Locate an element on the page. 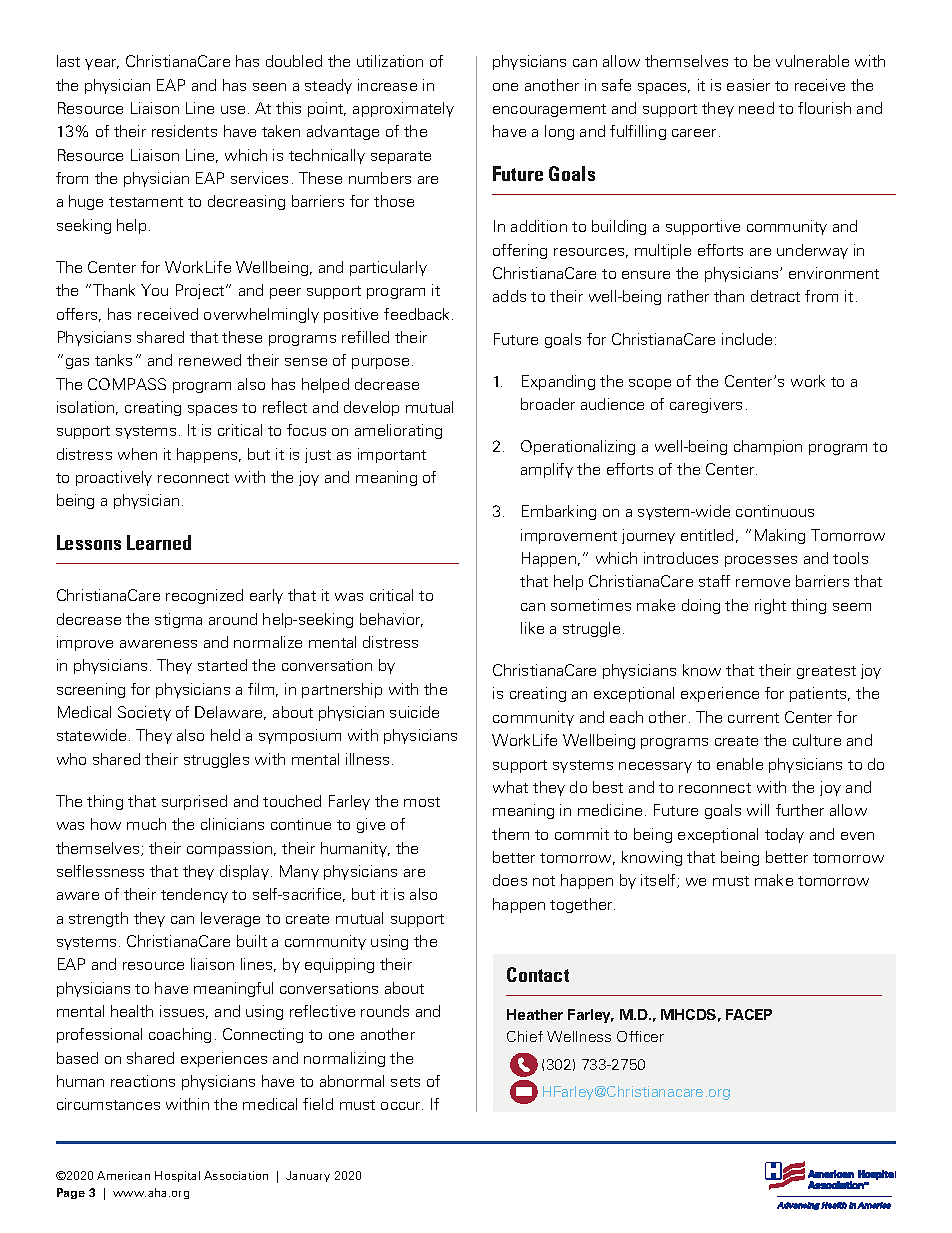 This page has width=952, height=1233. Hospital is located at coordinates (177, 1176).
